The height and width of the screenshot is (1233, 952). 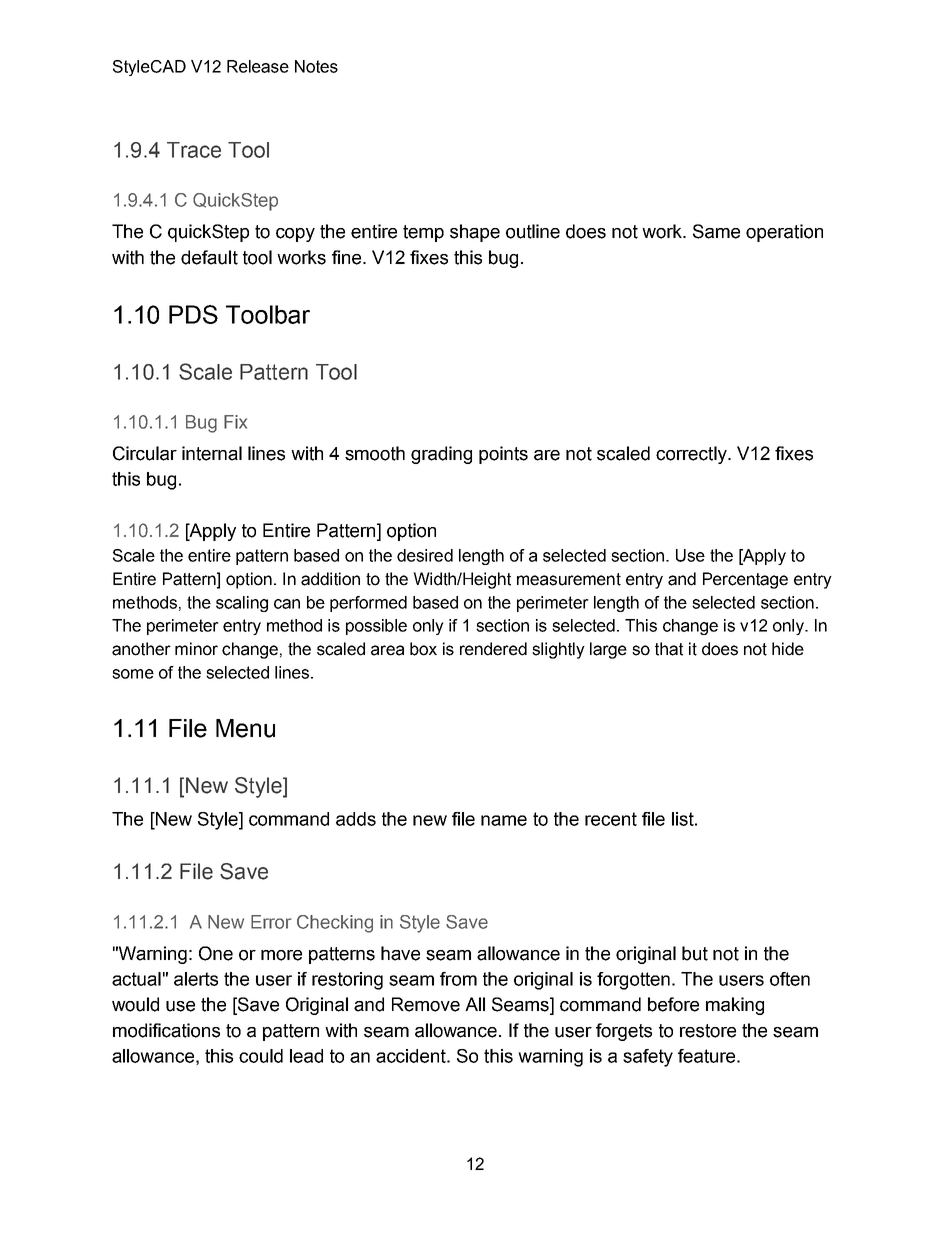 I want to click on Menu, so click(x=245, y=728).
